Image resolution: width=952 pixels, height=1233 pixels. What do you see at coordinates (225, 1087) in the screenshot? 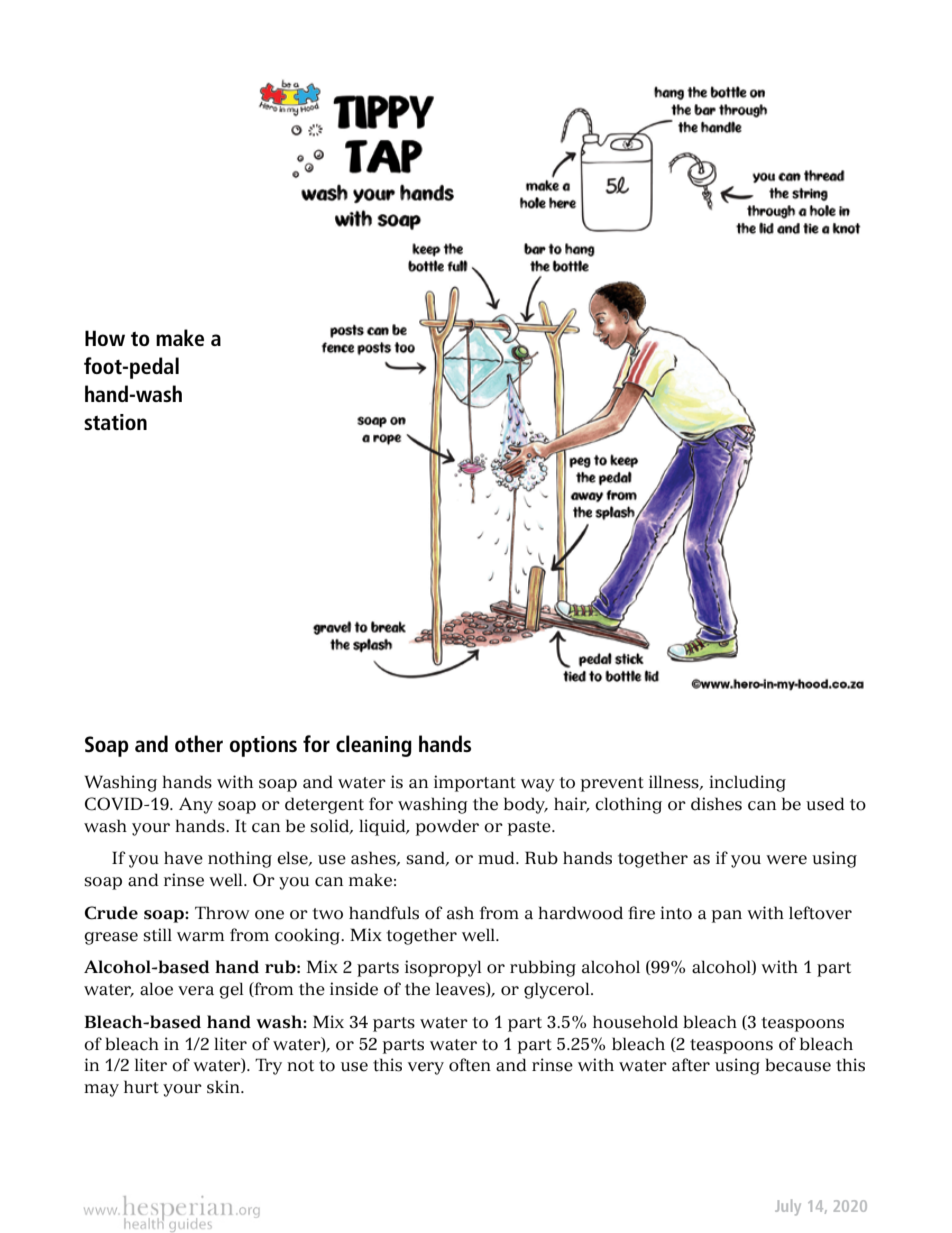
I see `skin` at bounding box center [225, 1087].
